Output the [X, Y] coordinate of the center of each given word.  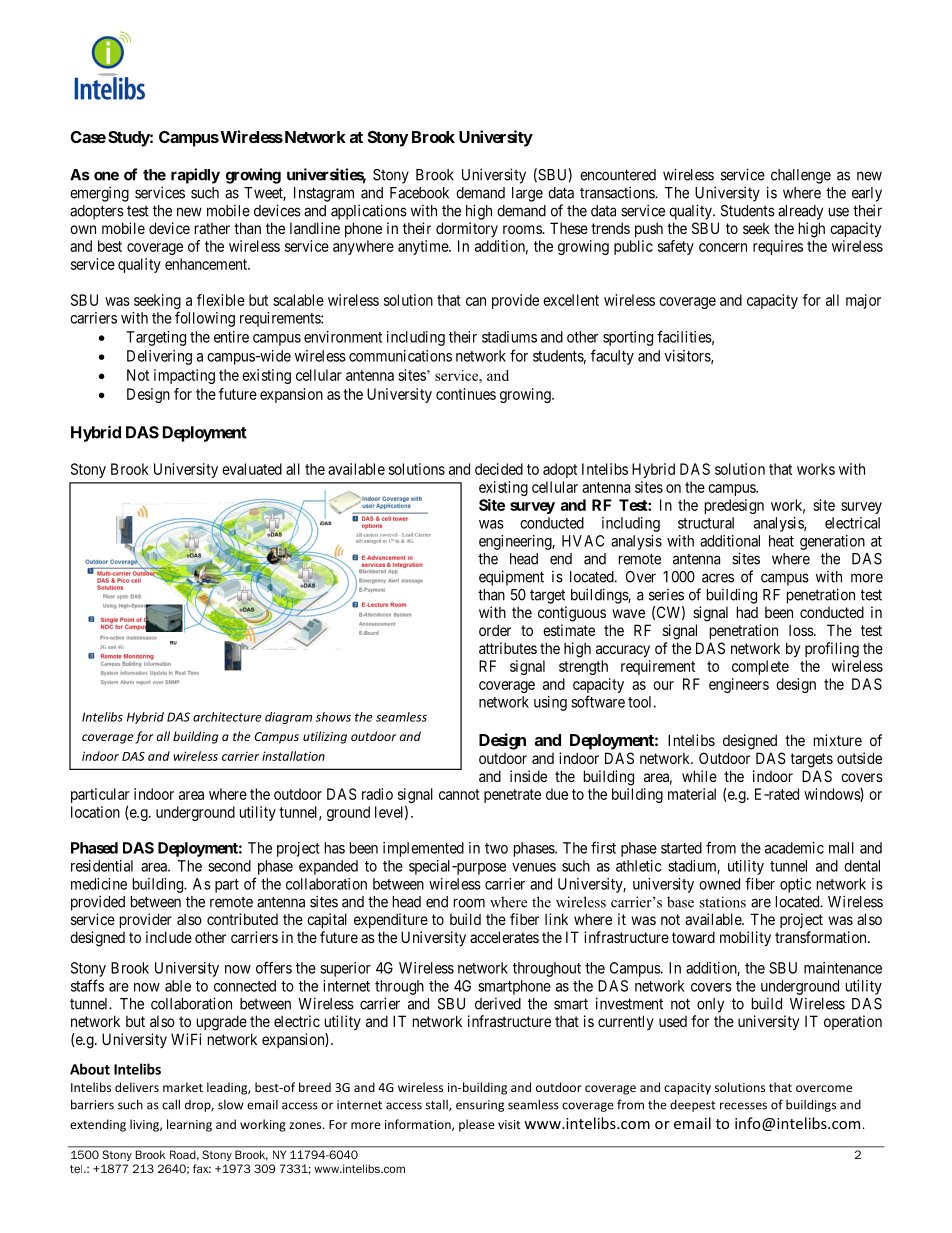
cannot [459, 794]
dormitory [467, 229]
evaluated [252, 469]
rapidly [195, 176]
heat [781, 541]
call [171, 1104]
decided [499, 469]
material [692, 794]
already [800, 212]
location [95, 812]
